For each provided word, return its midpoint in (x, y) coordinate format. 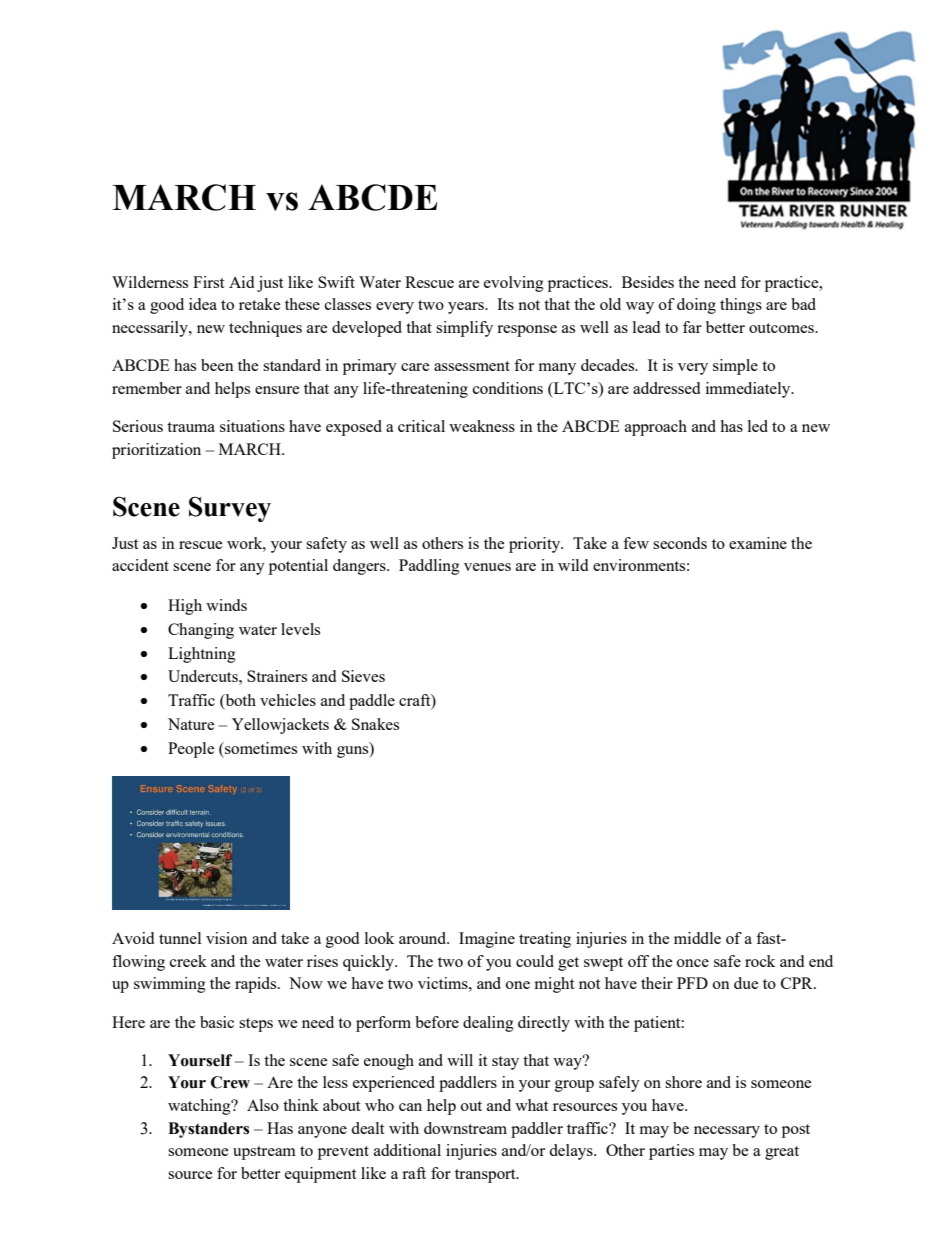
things (741, 306)
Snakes (375, 724)
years (467, 308)
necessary (727, 1132)
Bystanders (208, 1130)
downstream (465, 1128)
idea (203, 304)
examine (758, 543)
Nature (191, 724)
